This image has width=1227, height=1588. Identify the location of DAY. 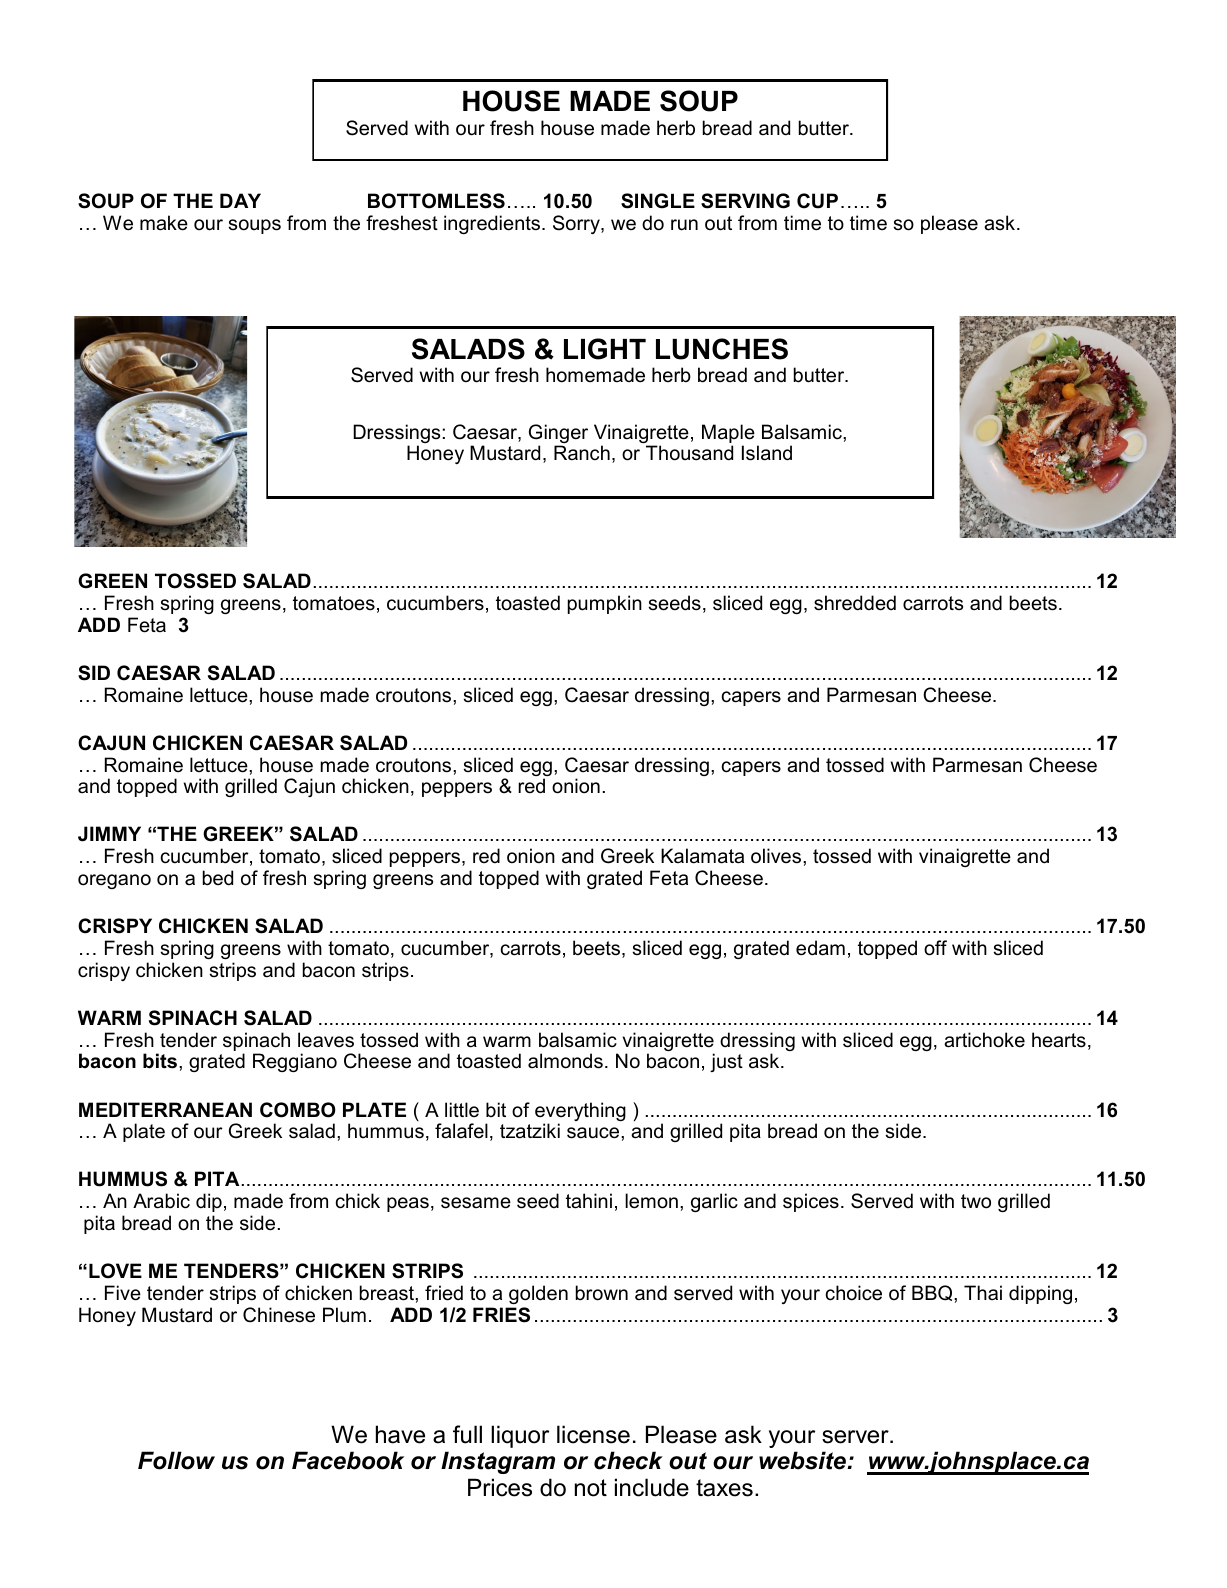
(240, 200).
